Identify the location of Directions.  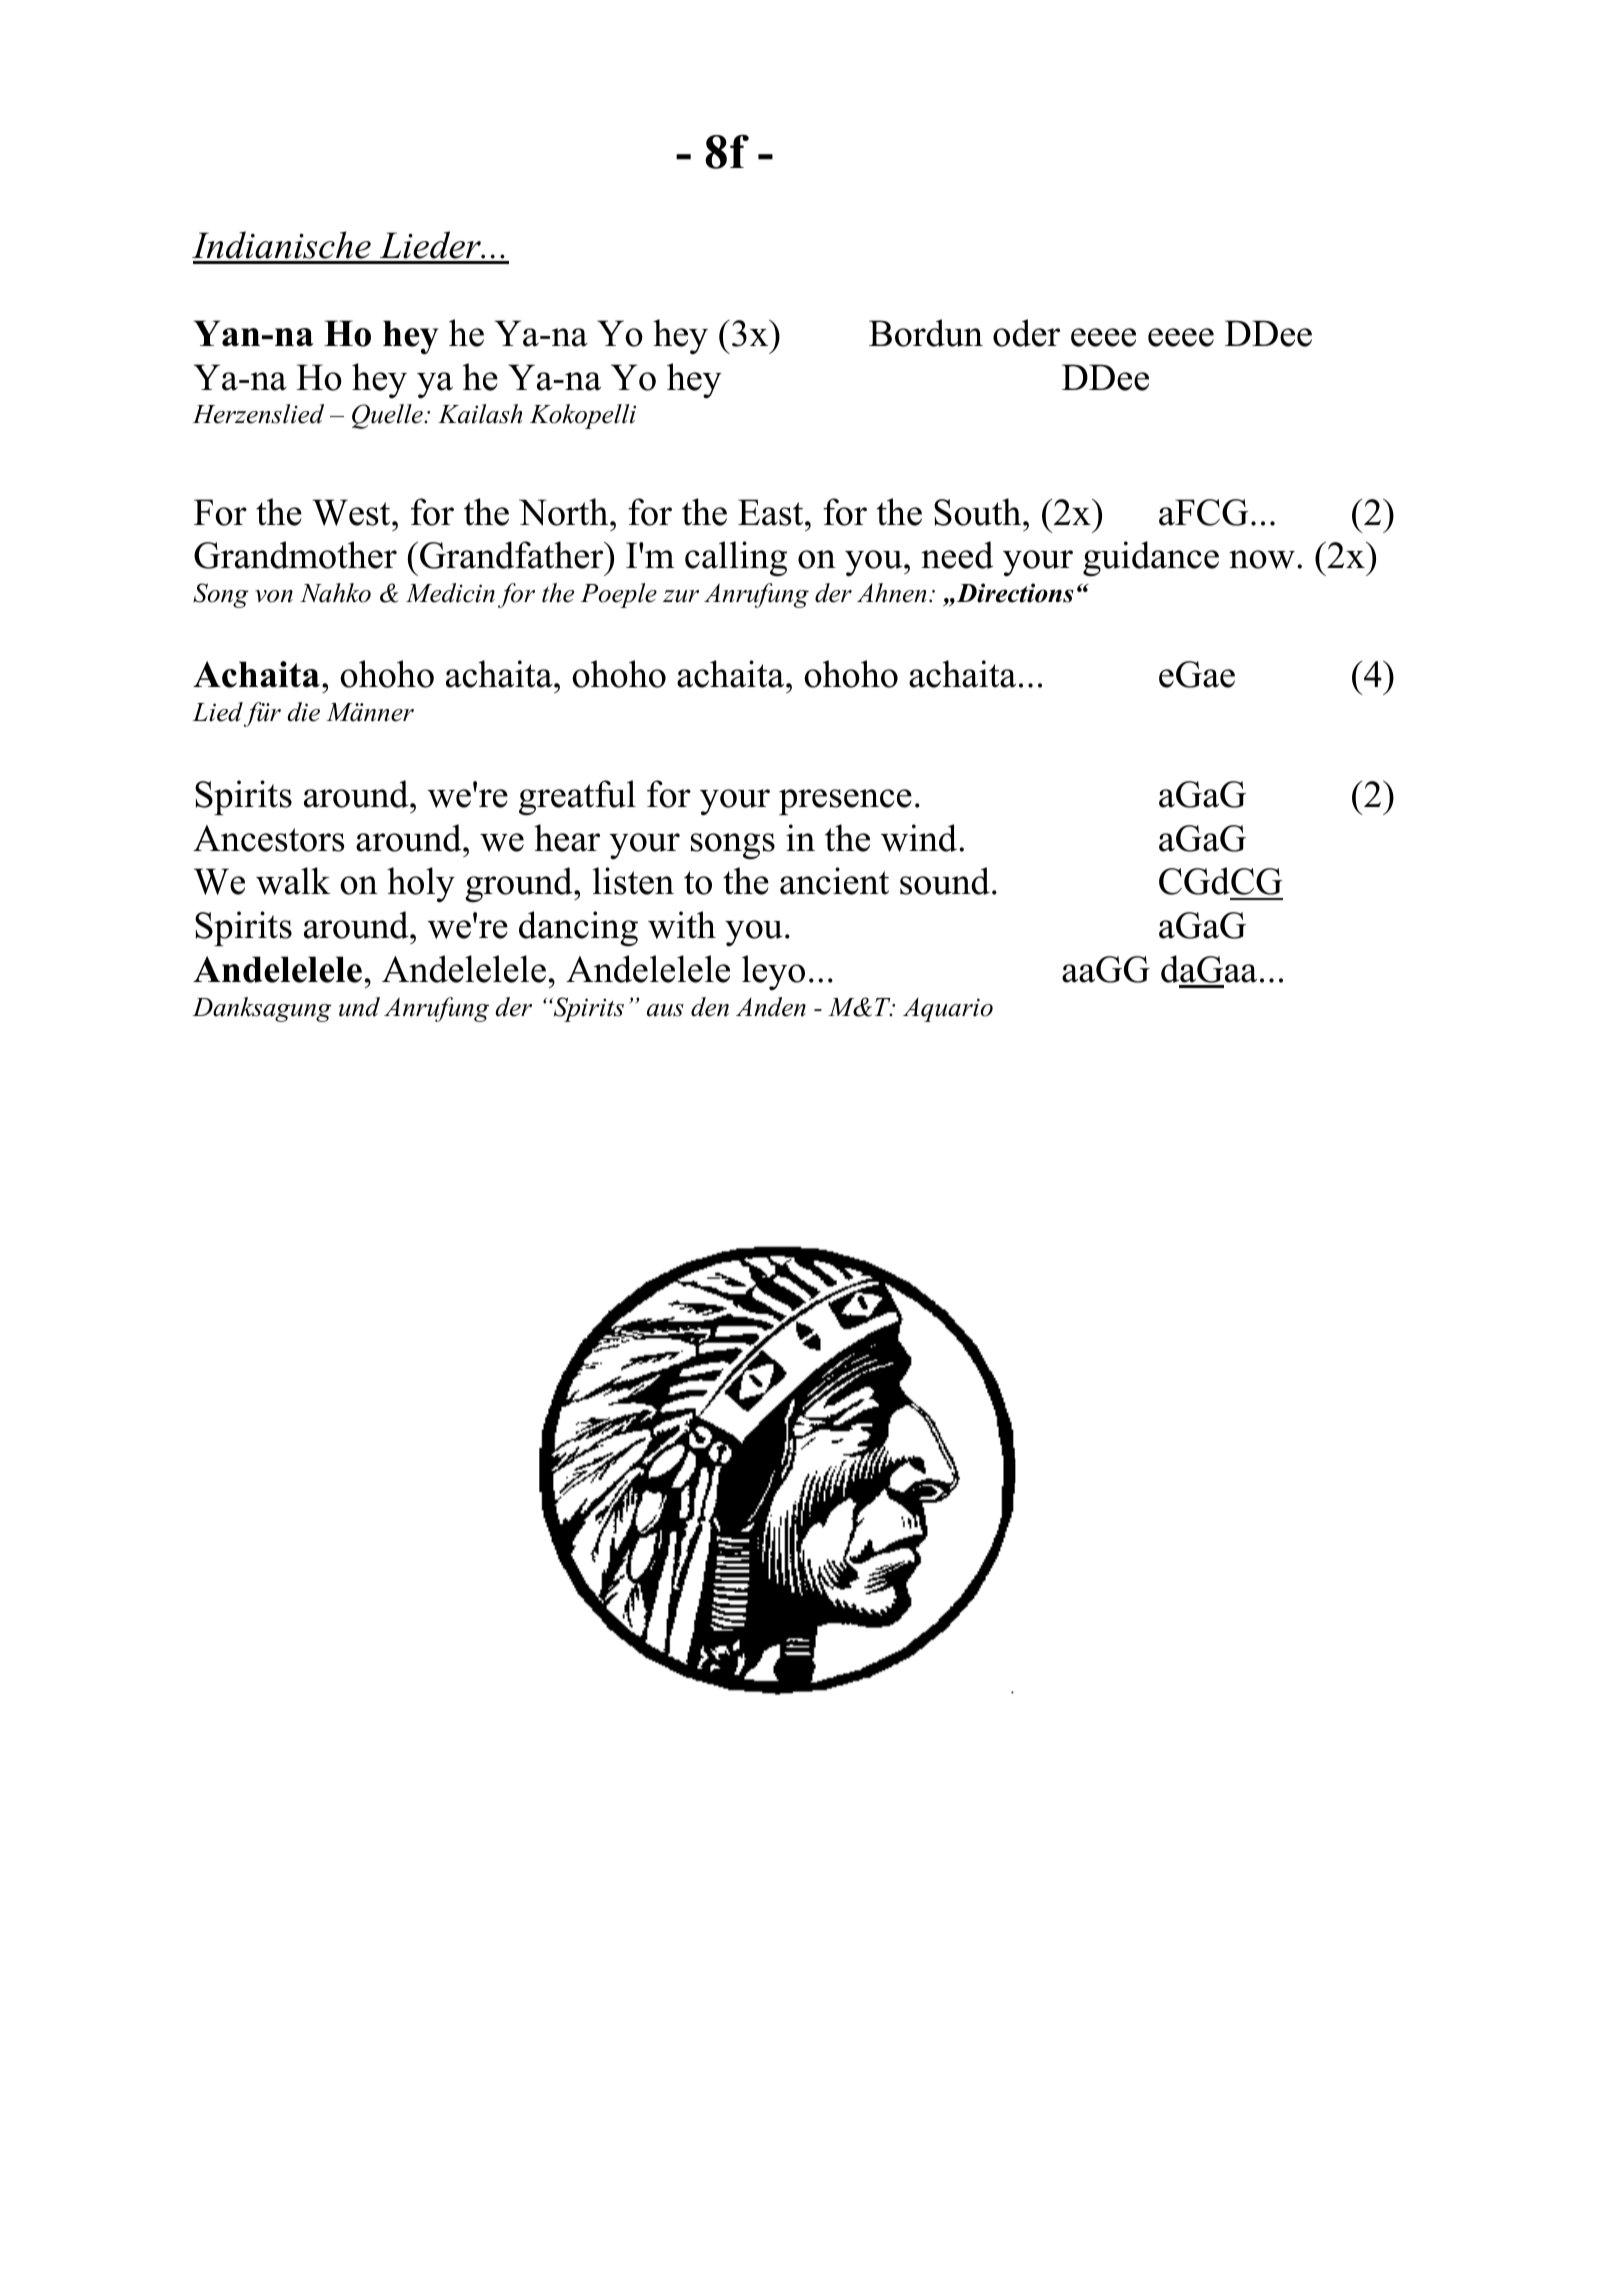
(1014, 593).
